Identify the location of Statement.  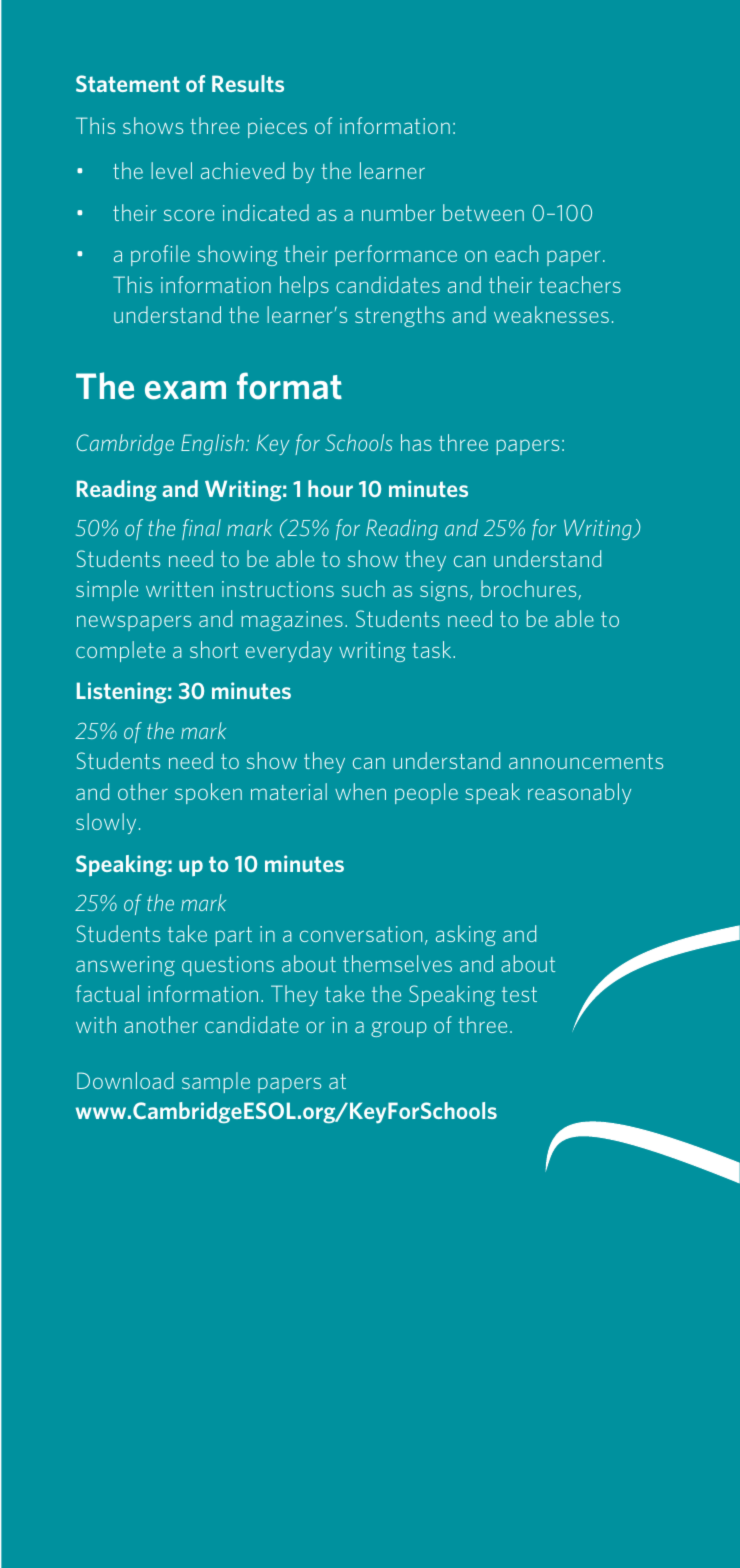
(128, 83).
